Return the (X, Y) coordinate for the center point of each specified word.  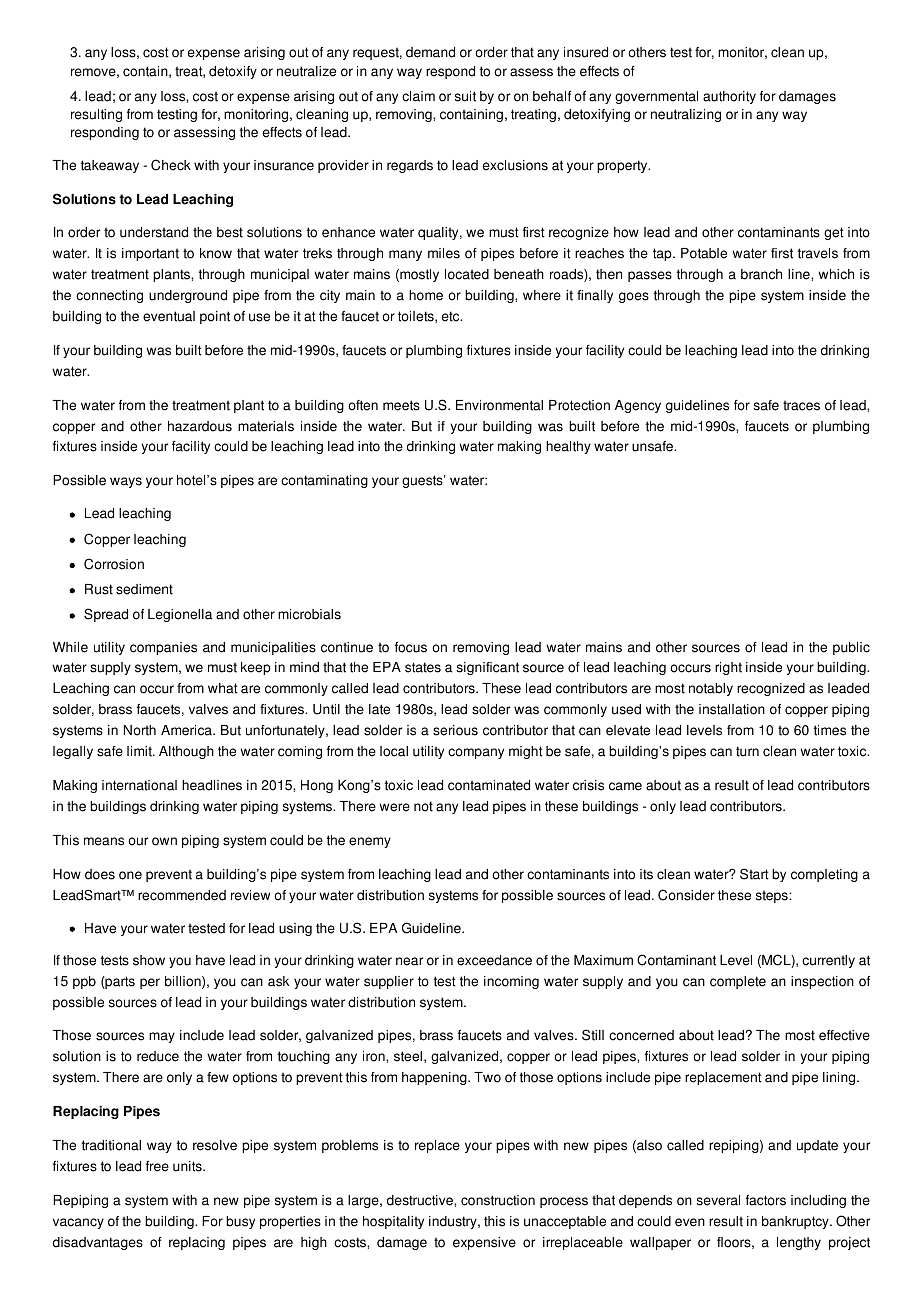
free (157, 1166)
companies (163, 648)
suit (465, 96)
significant (488, 668)
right (728, 668)
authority (729, 97)
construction (498, 1200)
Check (171, 165)
